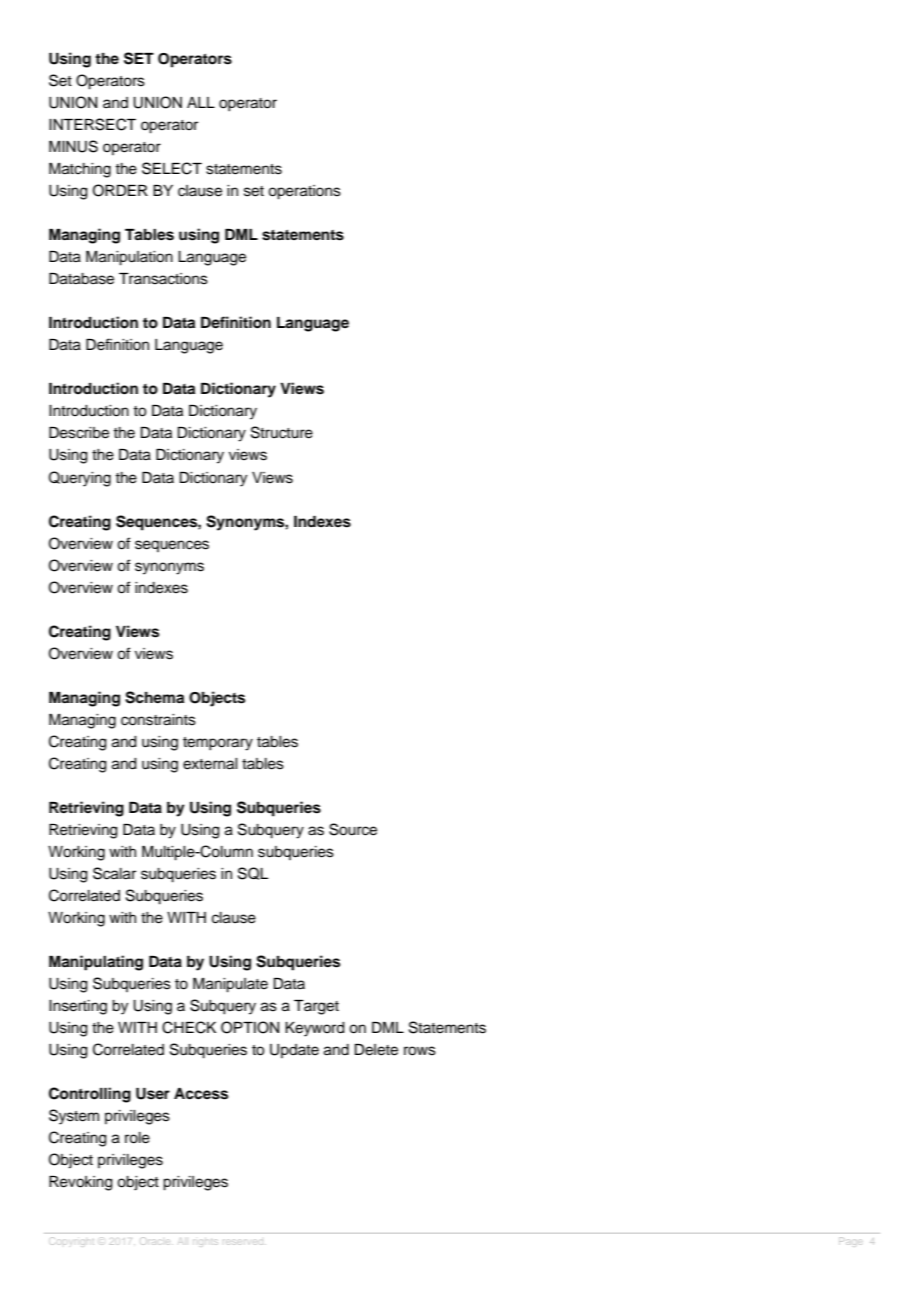  Describe the element at coordinates (154, 697) in the image. I see `Schema` at that location.
